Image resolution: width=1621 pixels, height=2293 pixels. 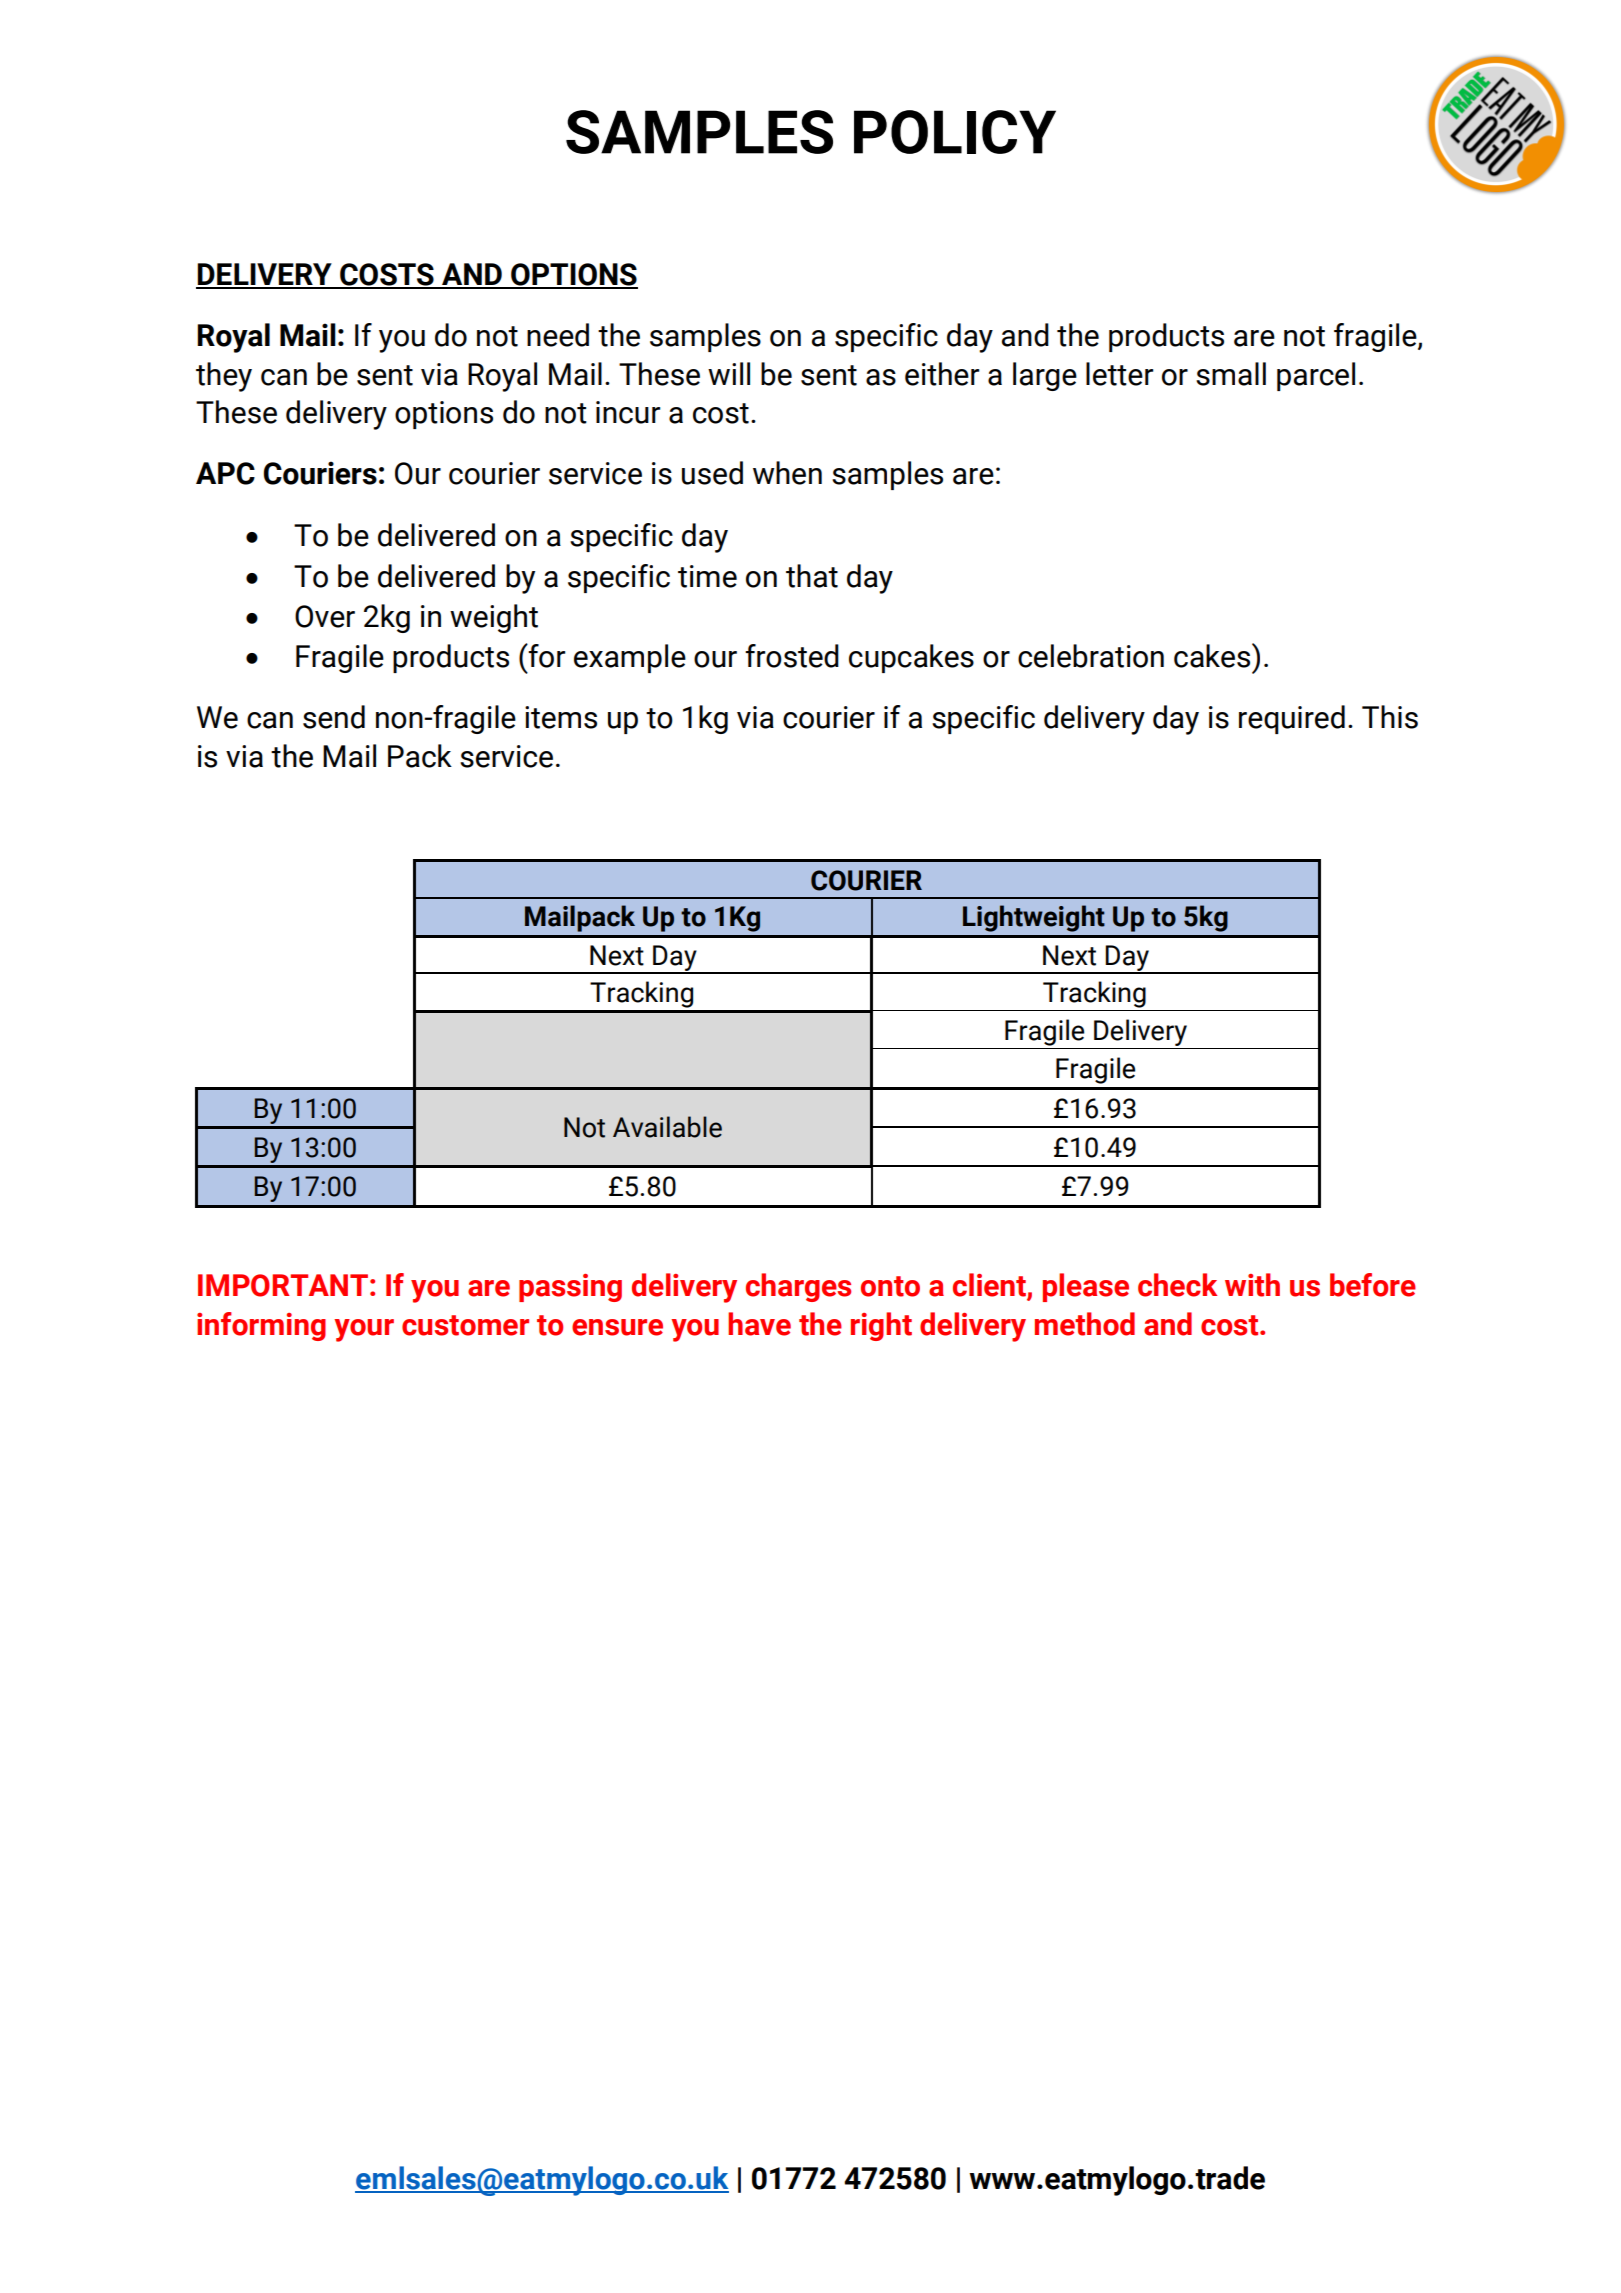 What do you see at coordinates (364, 1330) in the screenshot?
I see `your` at bounding box center [364, 1330].
